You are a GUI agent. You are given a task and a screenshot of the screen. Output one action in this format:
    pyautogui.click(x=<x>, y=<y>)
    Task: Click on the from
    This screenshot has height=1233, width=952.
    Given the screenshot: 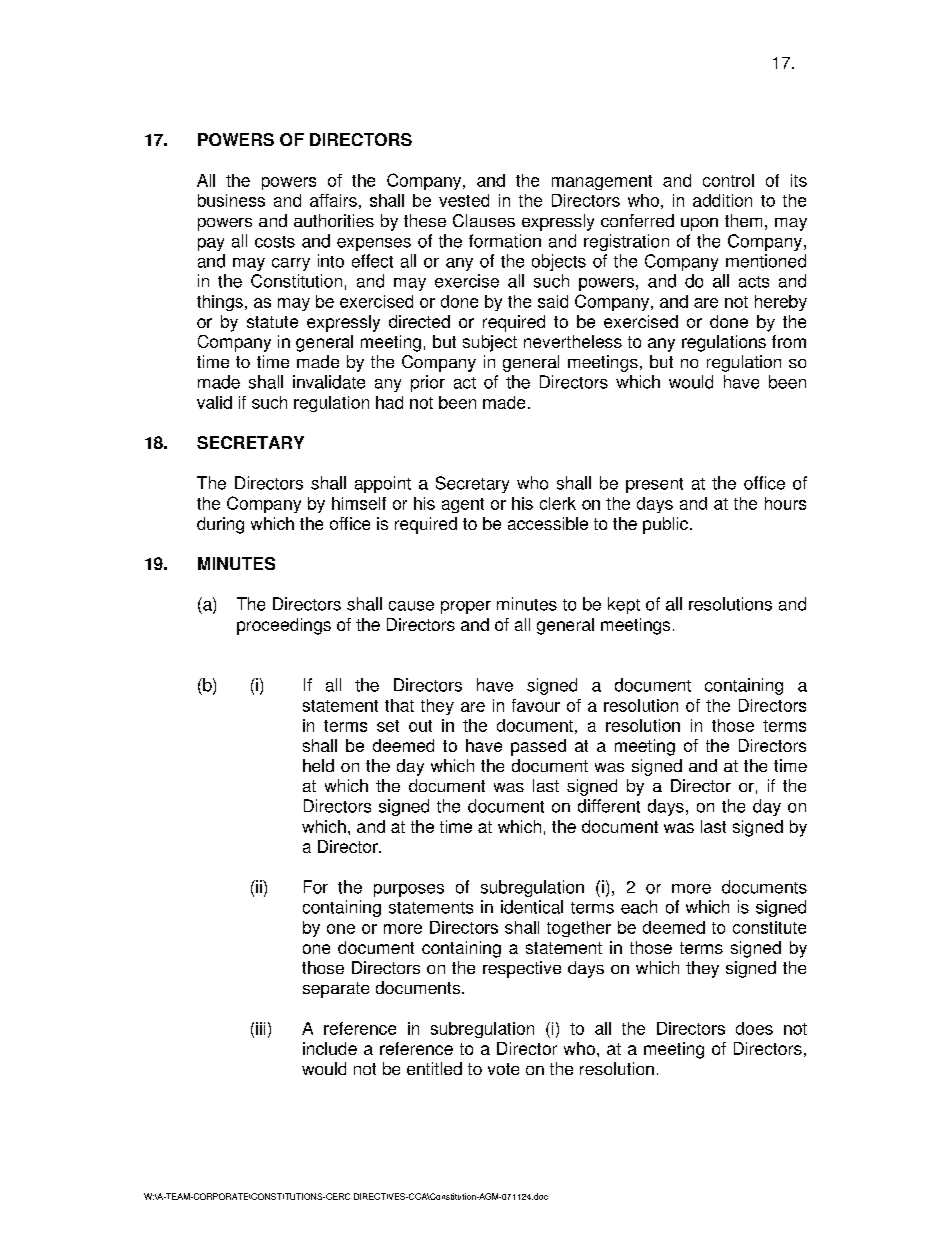 What is the action you would take?
    pyautogui.click(x=789, y=341)
